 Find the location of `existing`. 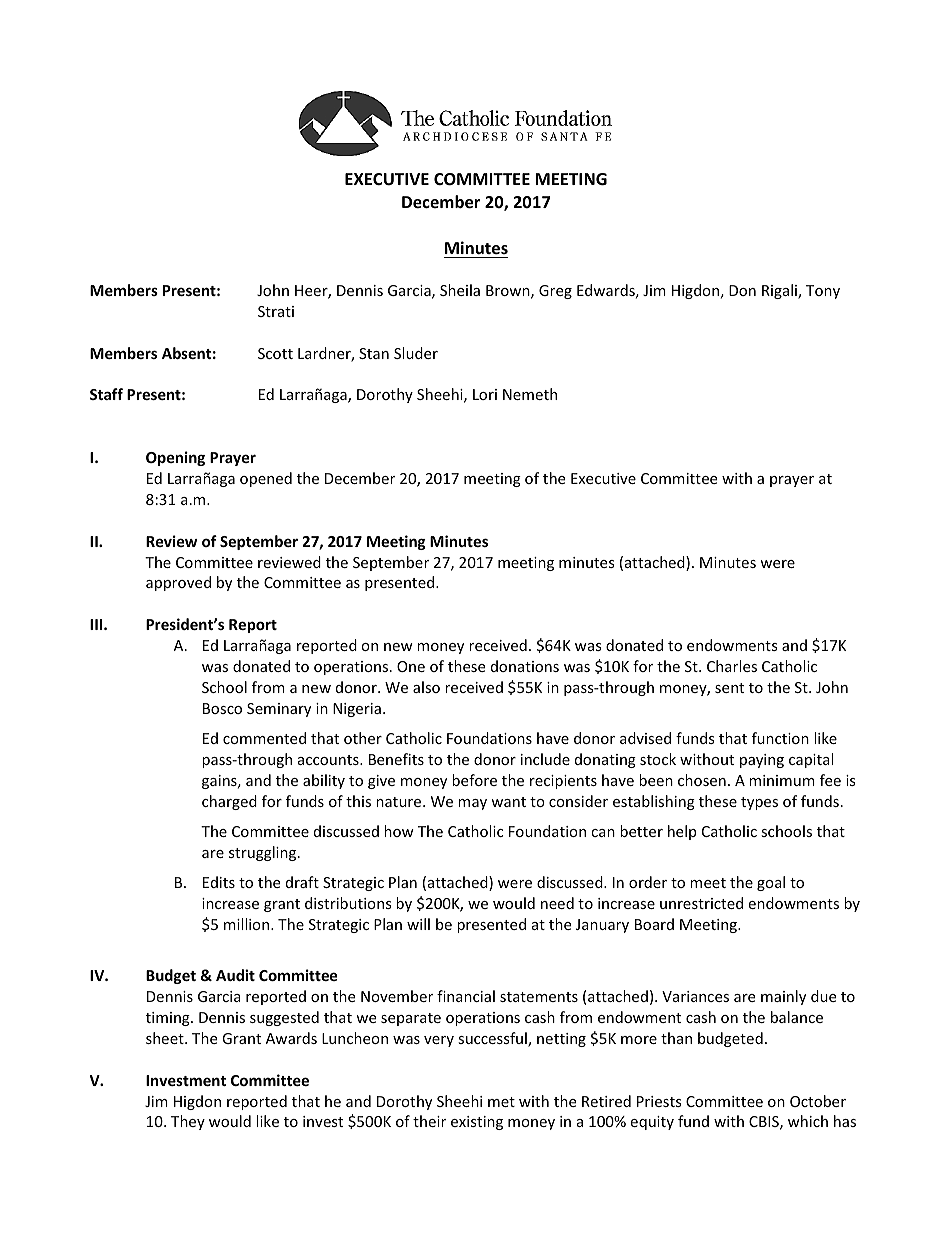

existing is located at coordinates (477, 1123).
